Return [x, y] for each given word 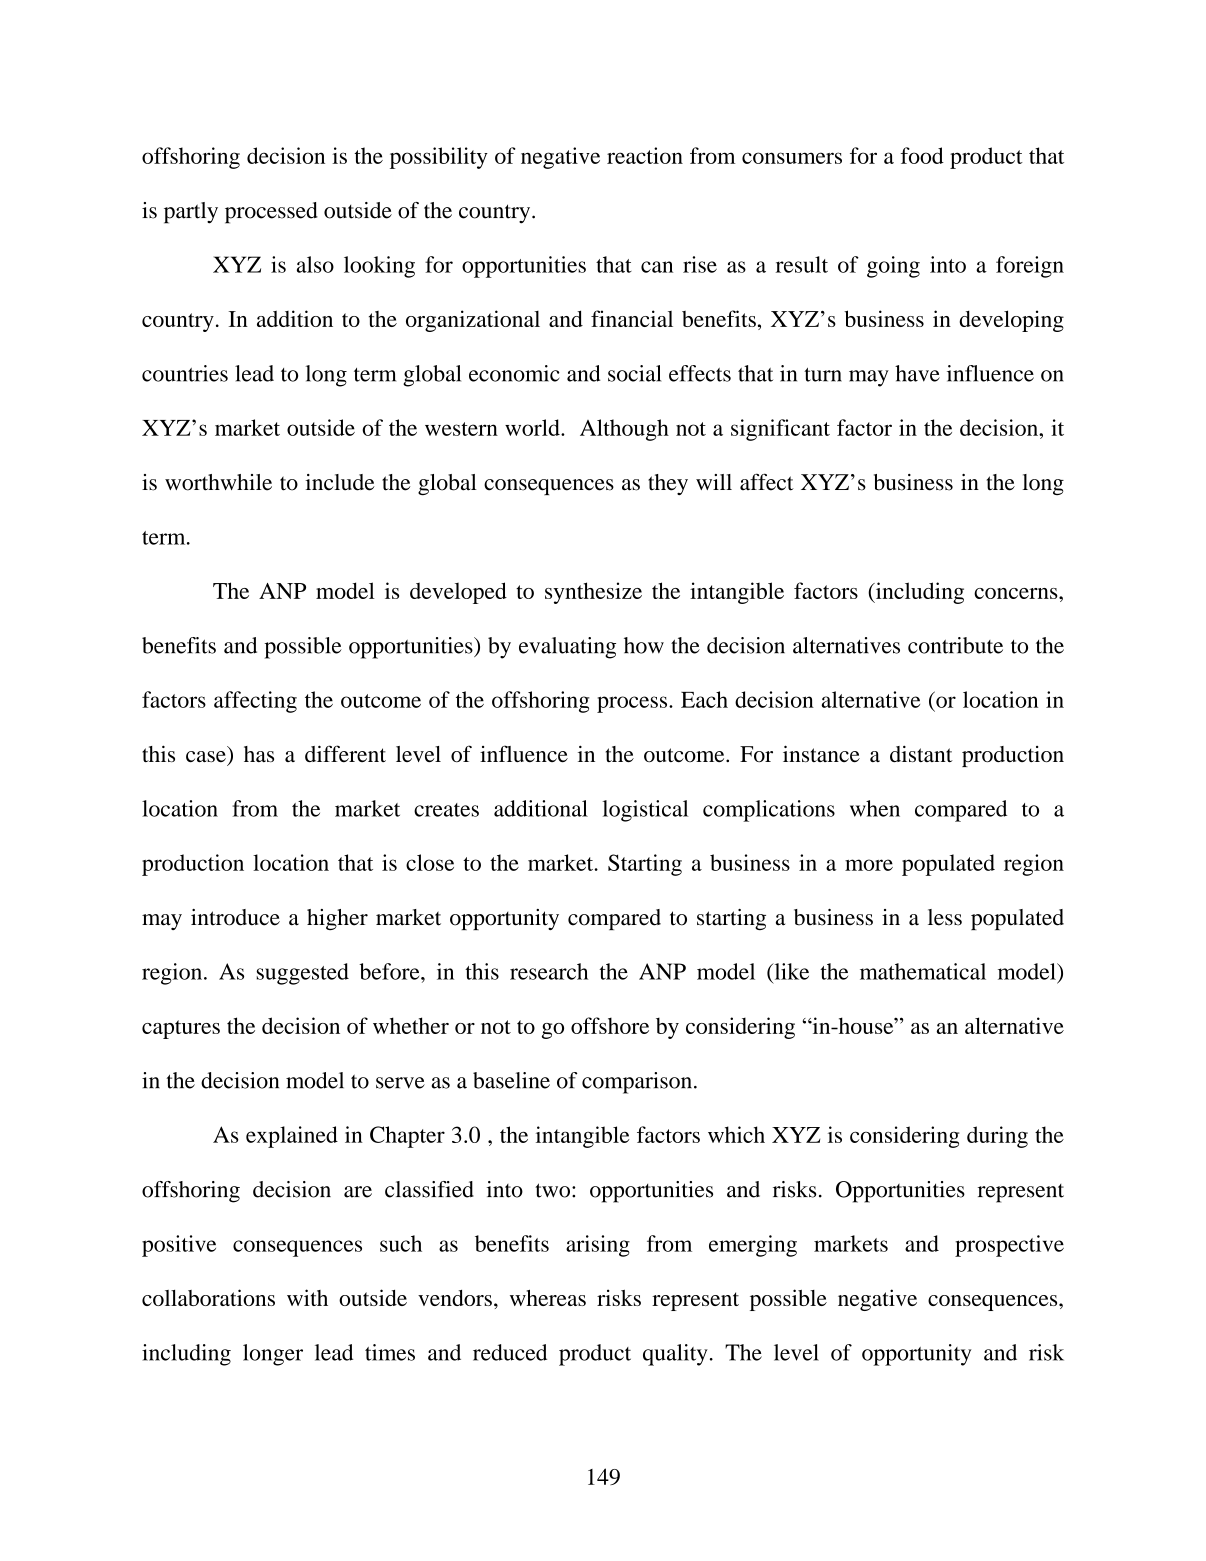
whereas [548, 1297]
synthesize [593, 593]
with [307, 1297]
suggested [303, 974]
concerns [1017, 593]
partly [191, 213]
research [549, 971]
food [922, 155]
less [945, 917]
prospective [1009, 1246]
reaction [645, 155]
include [340, 482]
